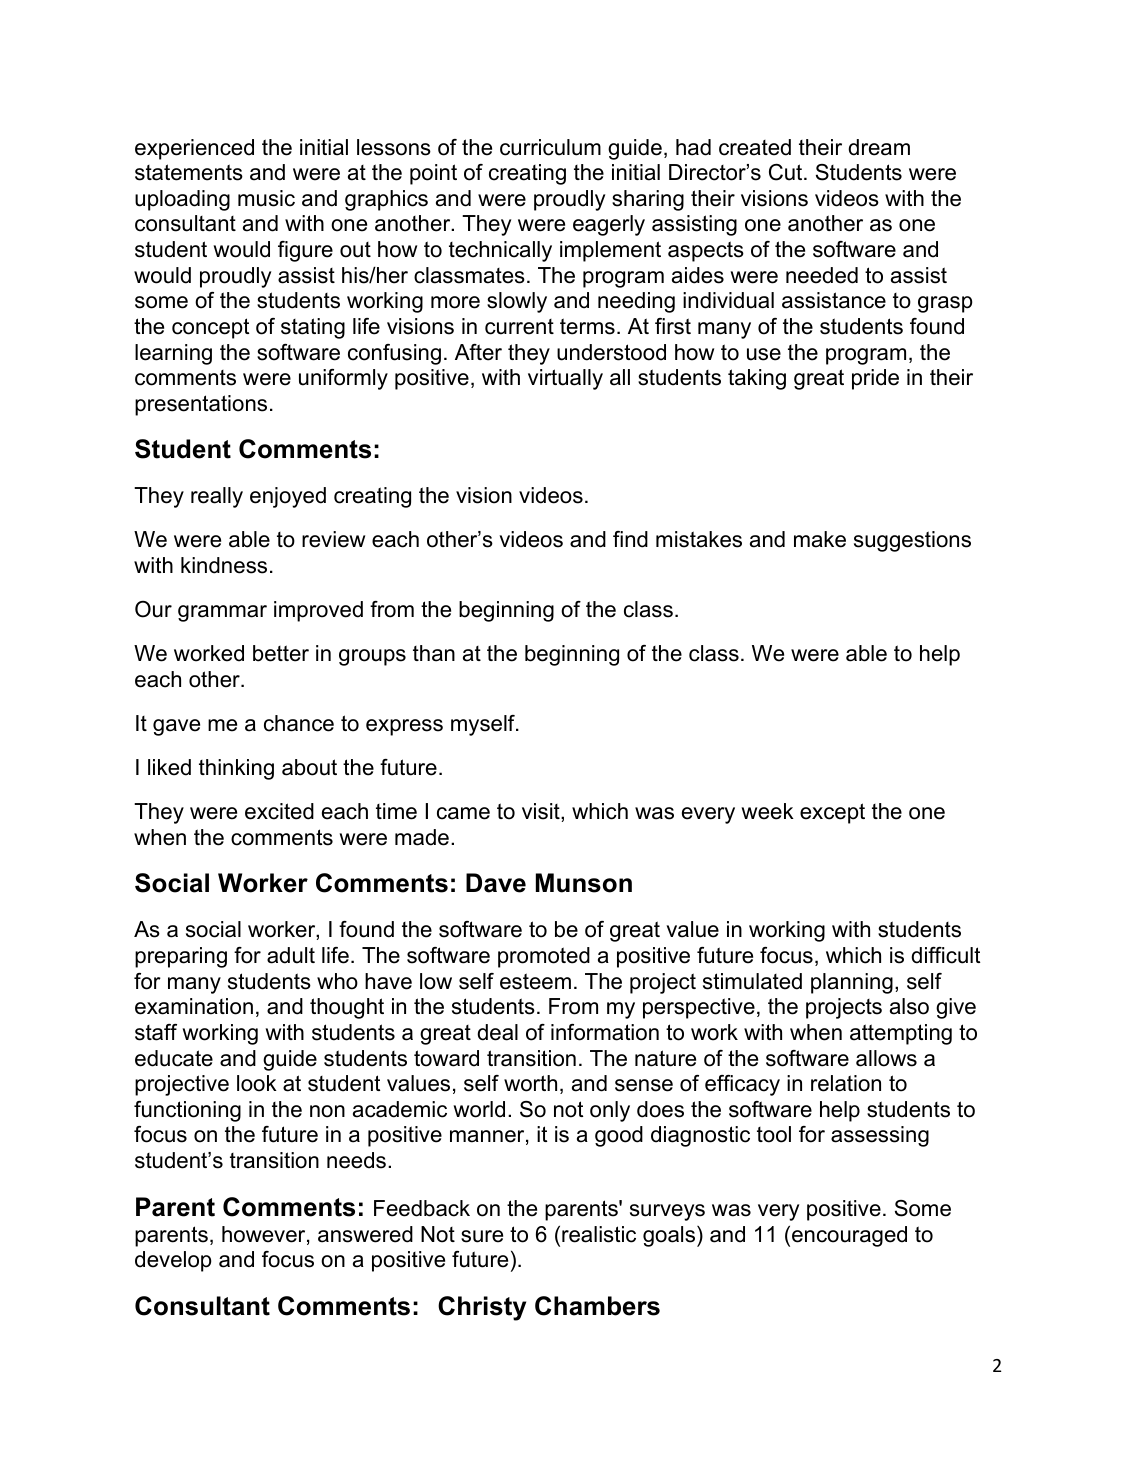  What do you see at coordinates (550, 147) in the screenshot?
I see `curriculum` at bounding box center [550, 147].
